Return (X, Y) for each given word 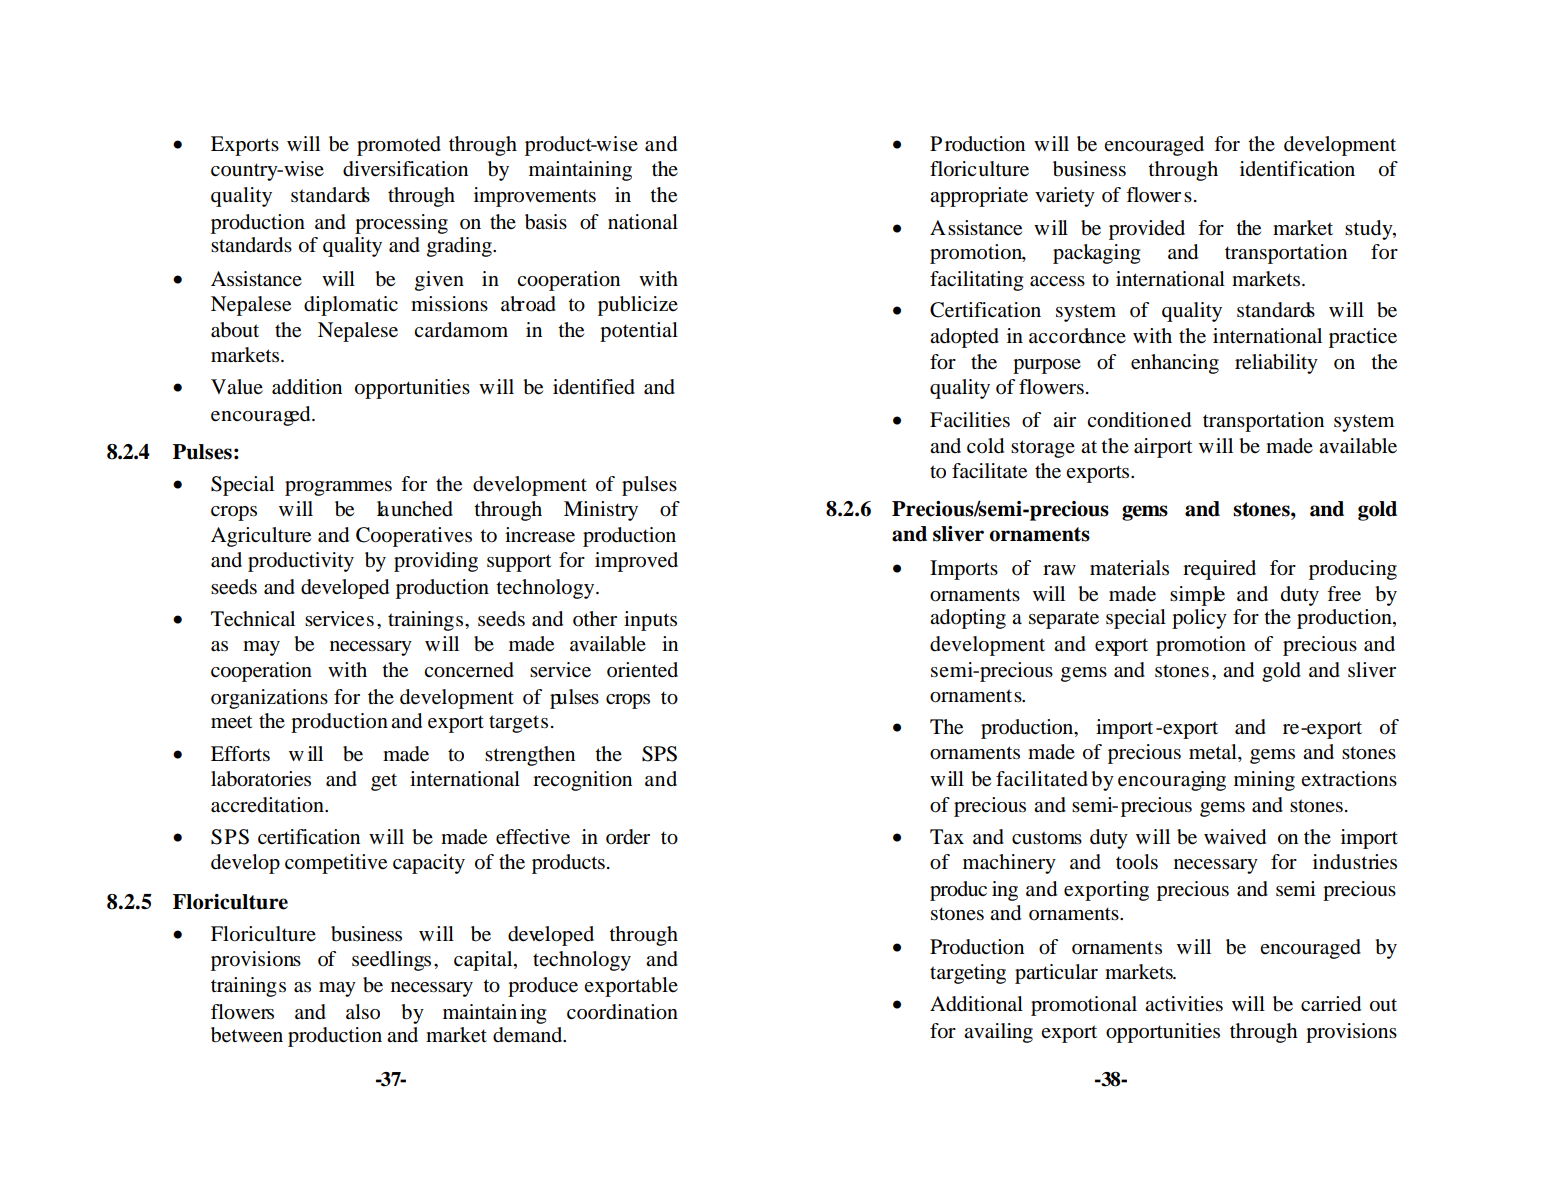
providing (436, 562)
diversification (405, 169)
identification (1297, 169)
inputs (650, 621)
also (363, 1012)
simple (1197, 596)
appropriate (979, 197)
